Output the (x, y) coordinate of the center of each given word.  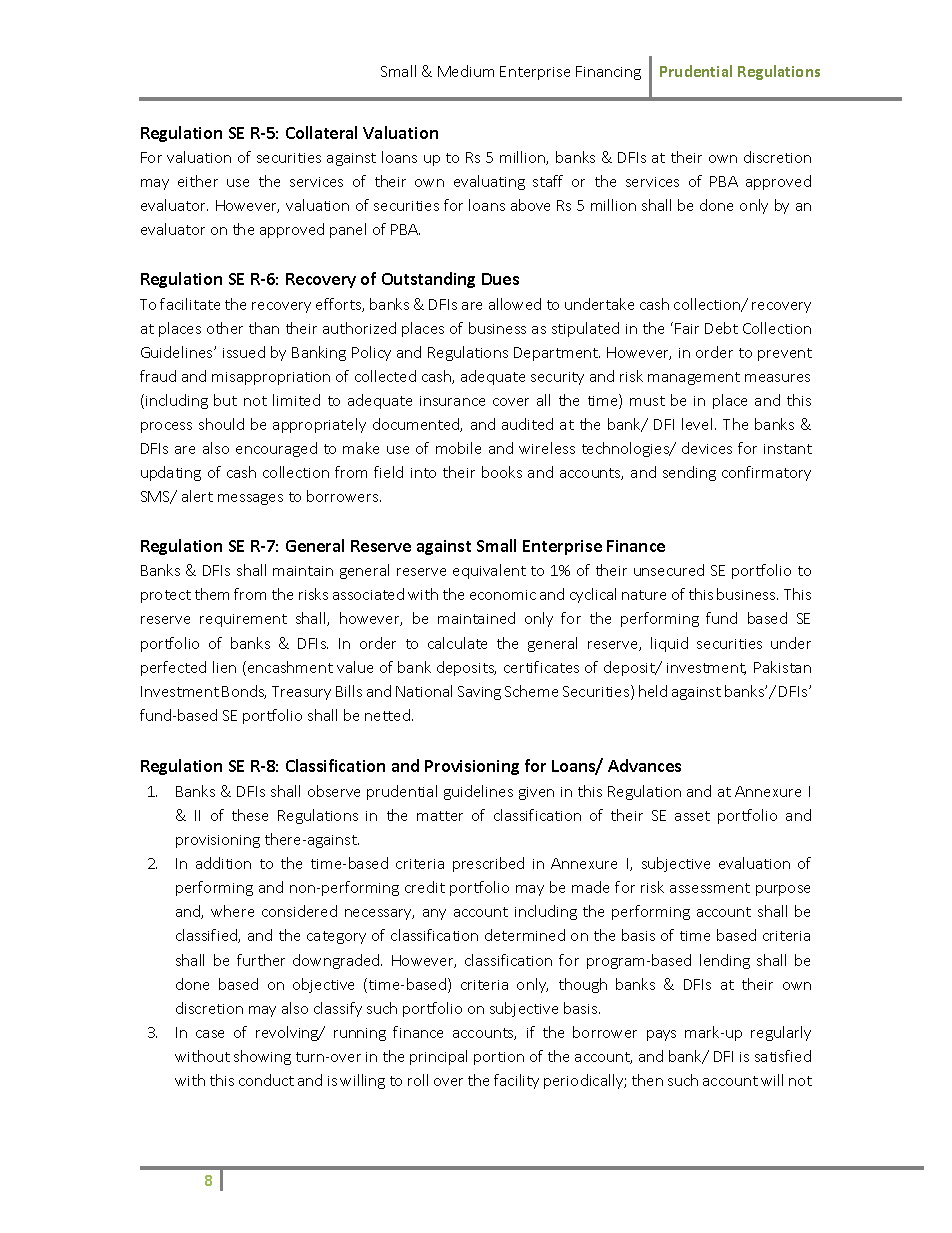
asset (692, 816)
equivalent (489, 571)
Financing (608, 73)
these (250, 815)
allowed (515, 304)
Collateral (321, 132)
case (210, 1034)
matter (440, 816)
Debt (721, 328)
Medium (466, 71)
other (225, 328)
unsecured (669, 570)
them (212, 594)
